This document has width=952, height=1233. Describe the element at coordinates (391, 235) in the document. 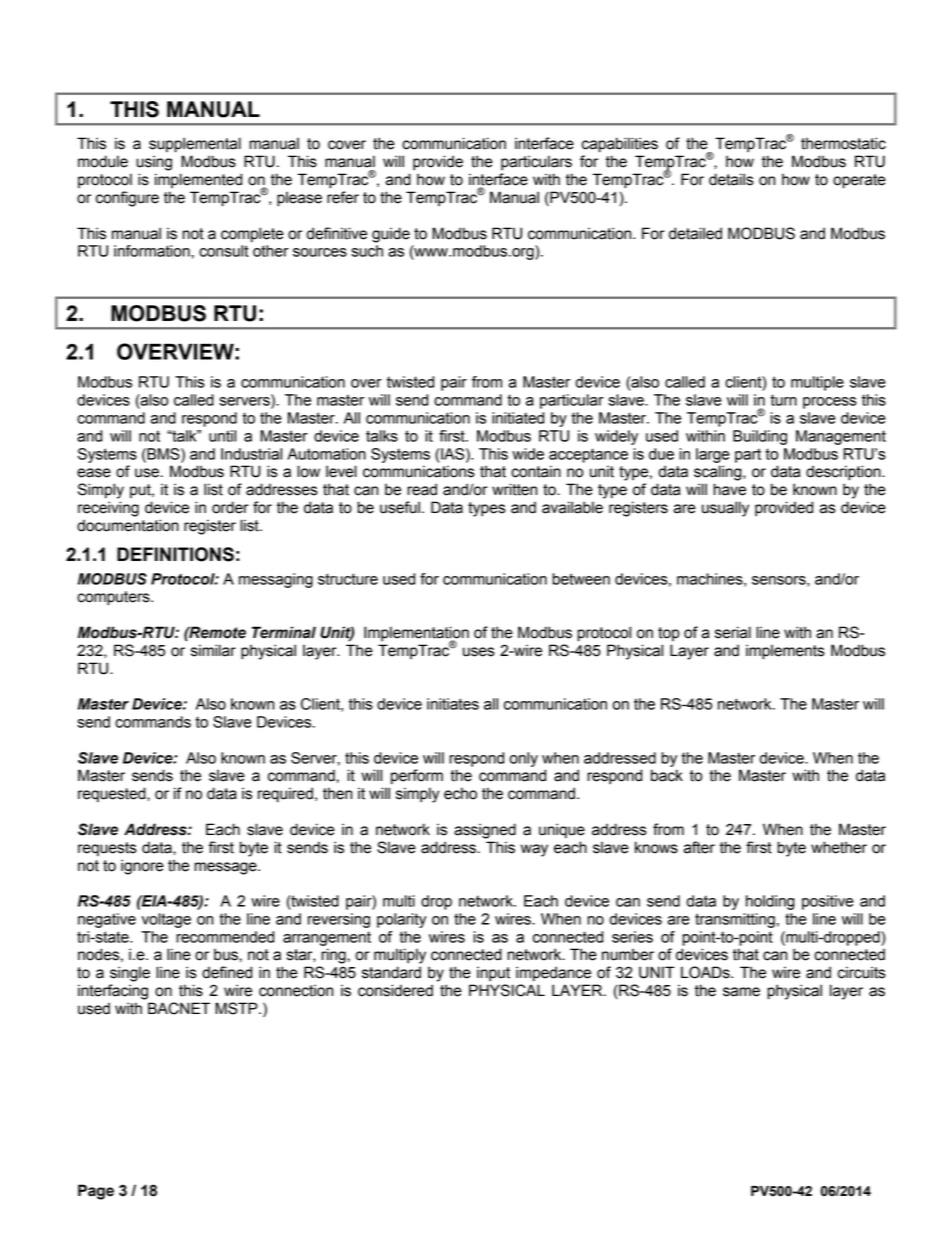

I see `guide` at that location.
